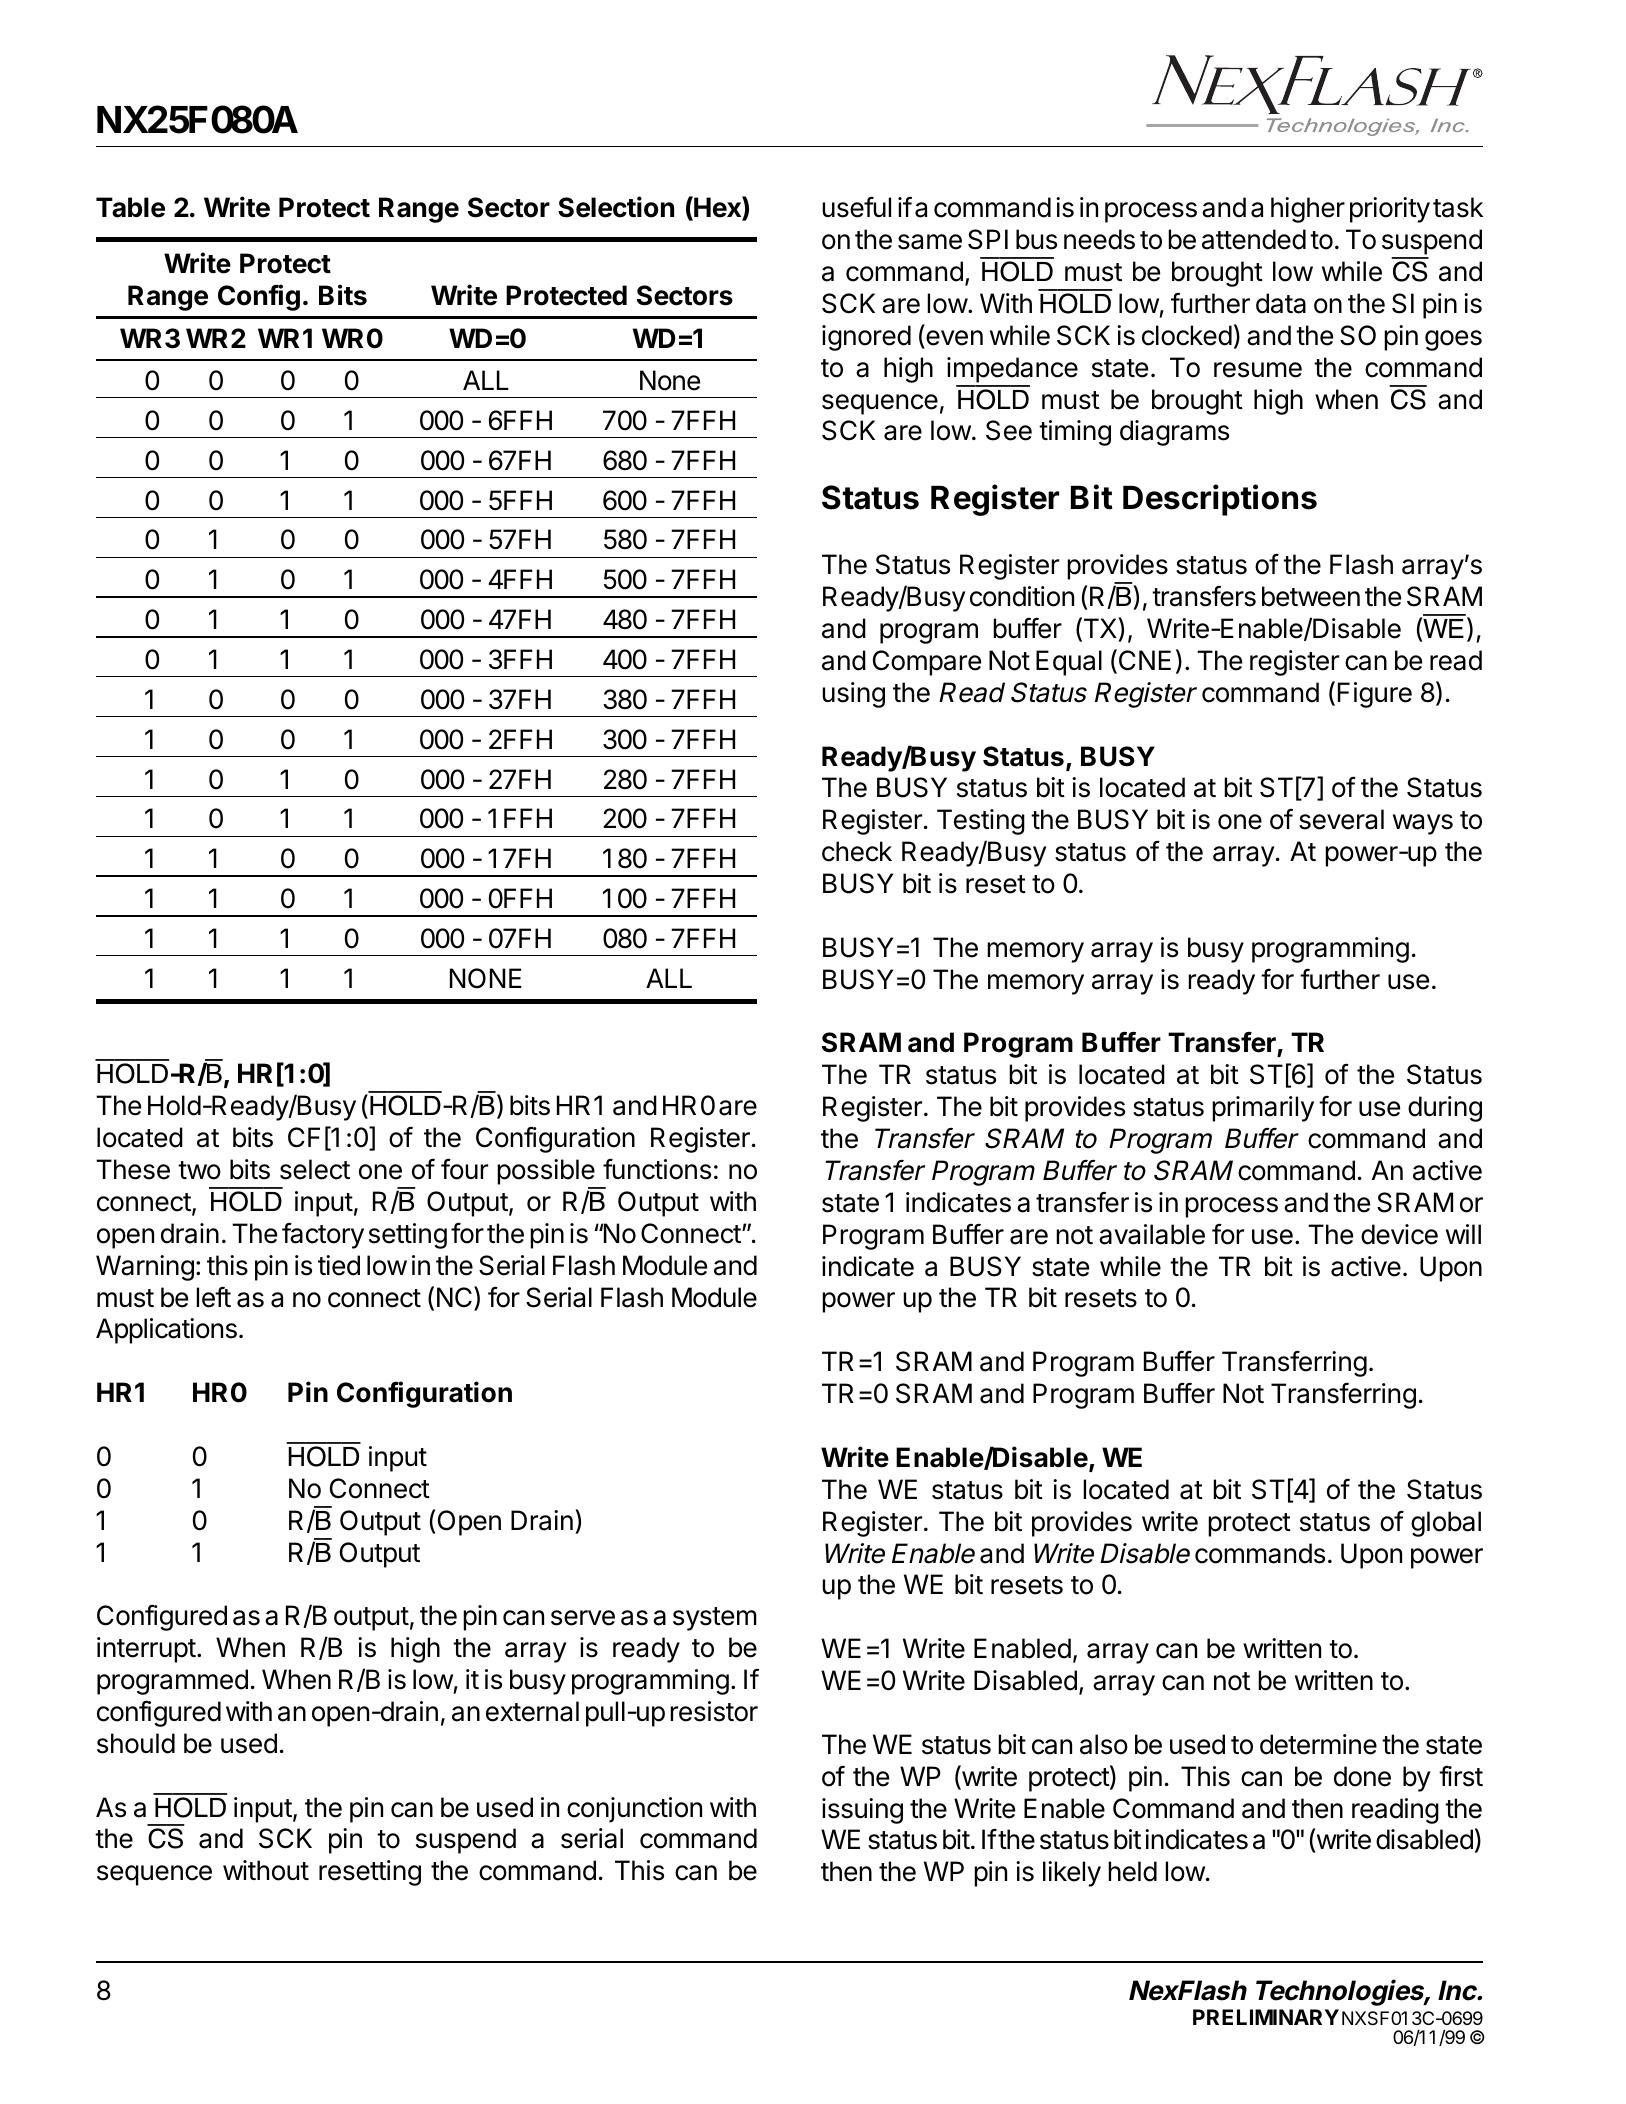 The height and width of the image is (2104, 1626). What do you see at coordinates (856, 207) in the image?
I see `useful` at bounding box center [856, 207].
